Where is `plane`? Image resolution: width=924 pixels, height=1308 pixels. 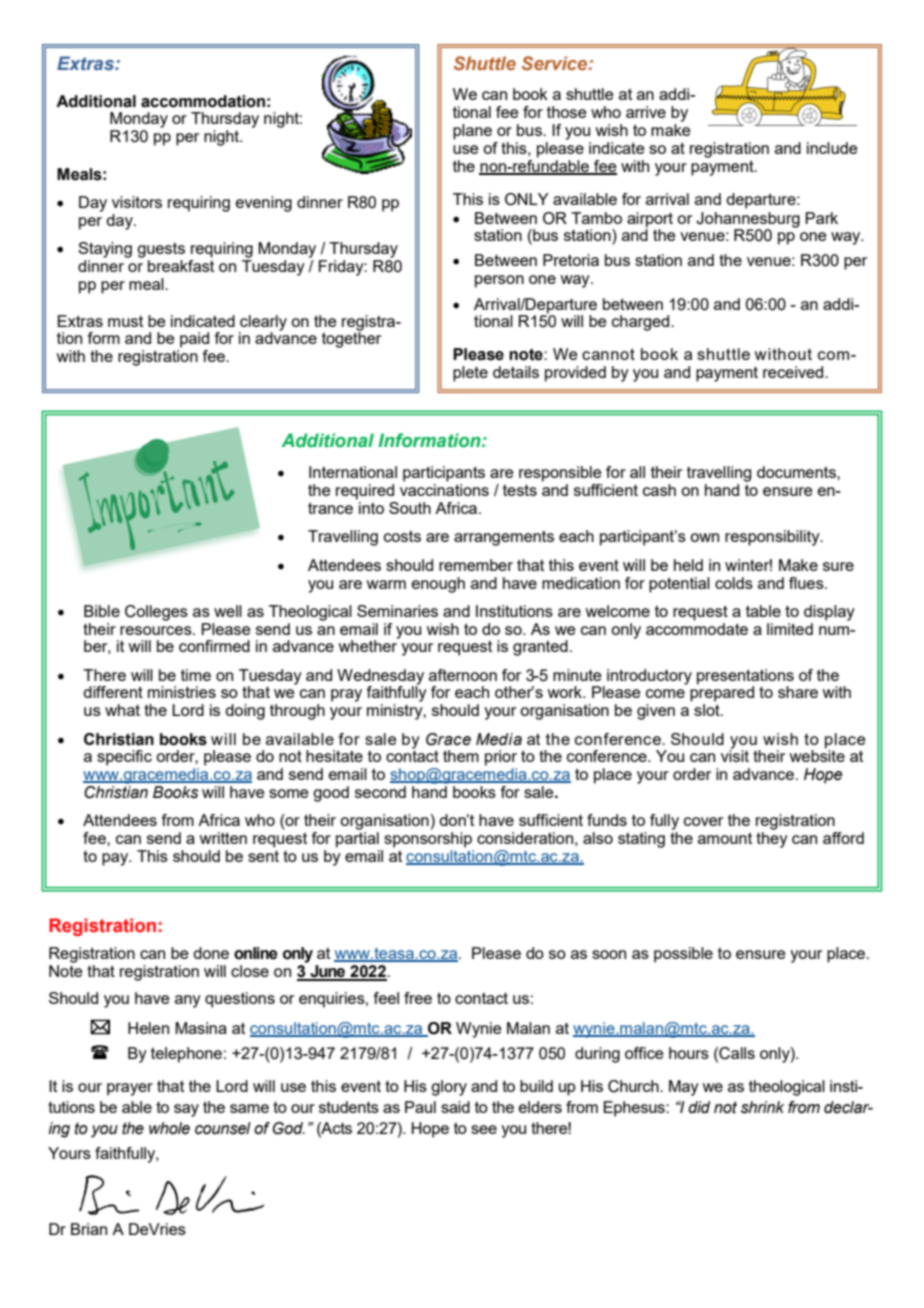 plane is located at coordinates (472, 132).
